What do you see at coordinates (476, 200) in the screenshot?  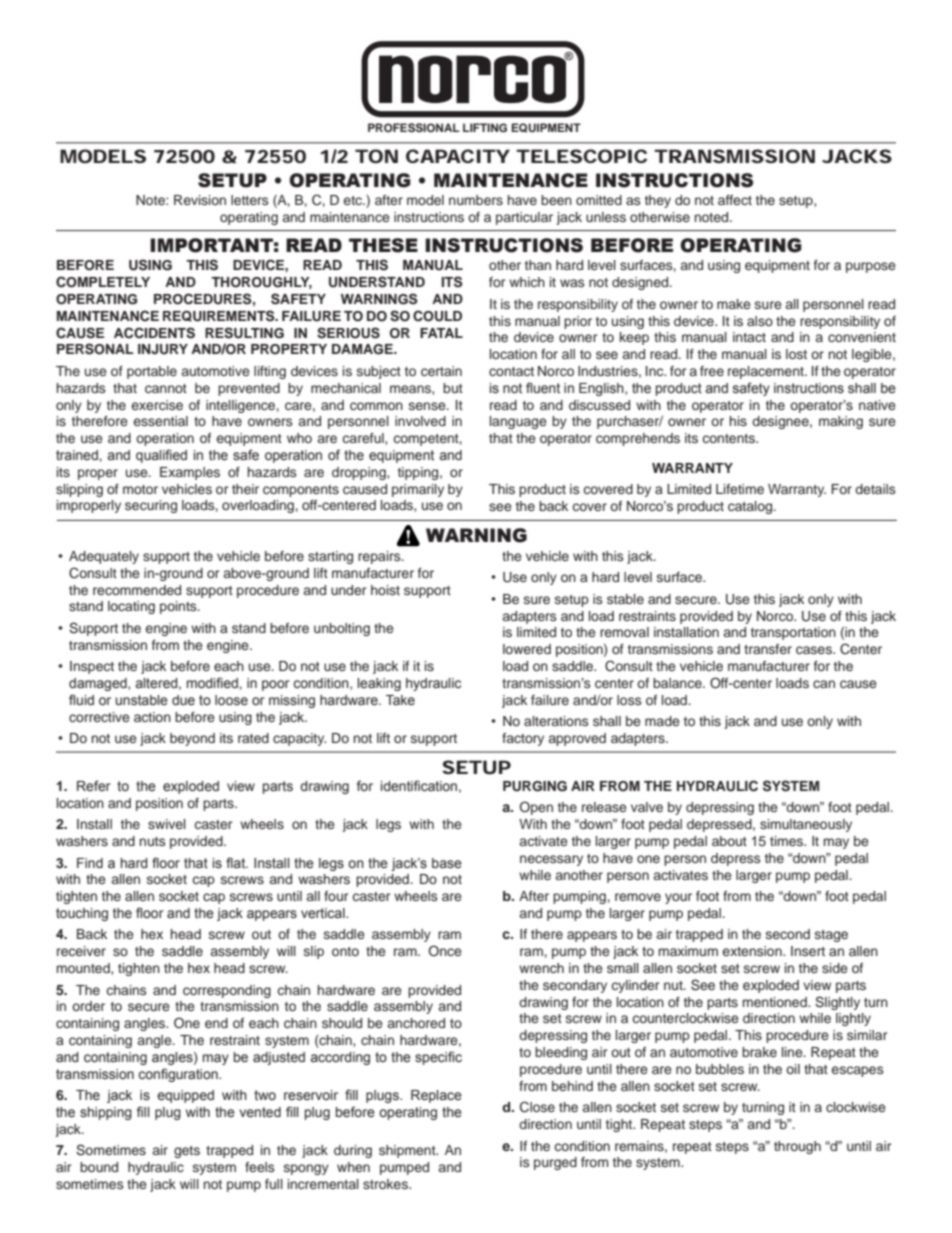 I see `numbers` at bounding box center [476, 200].
